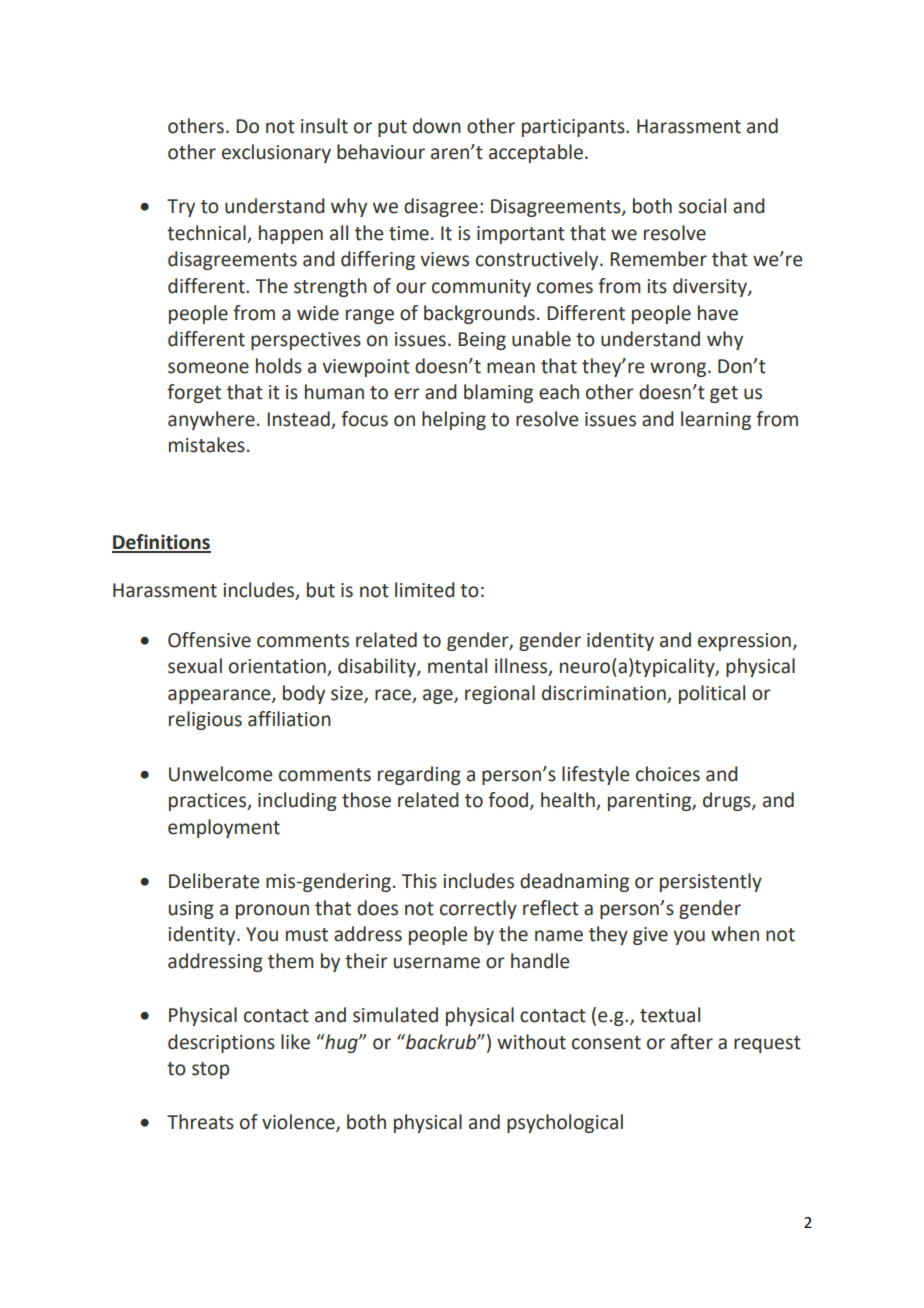 This screenshot has width=924, height=1308. I want to click on Offensive, so click(209, 640).
